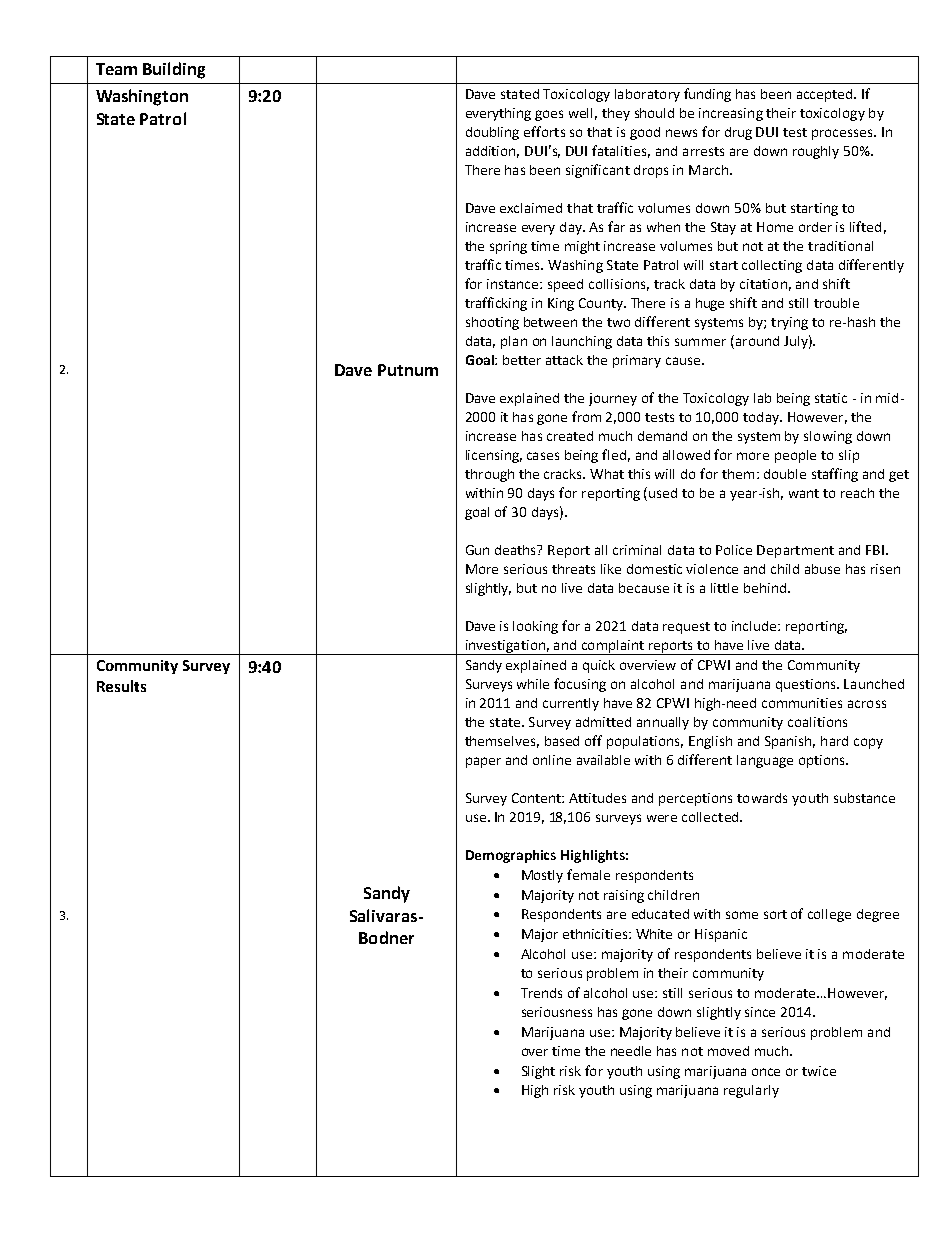  I want to click on twice, so click(819, 1071).
